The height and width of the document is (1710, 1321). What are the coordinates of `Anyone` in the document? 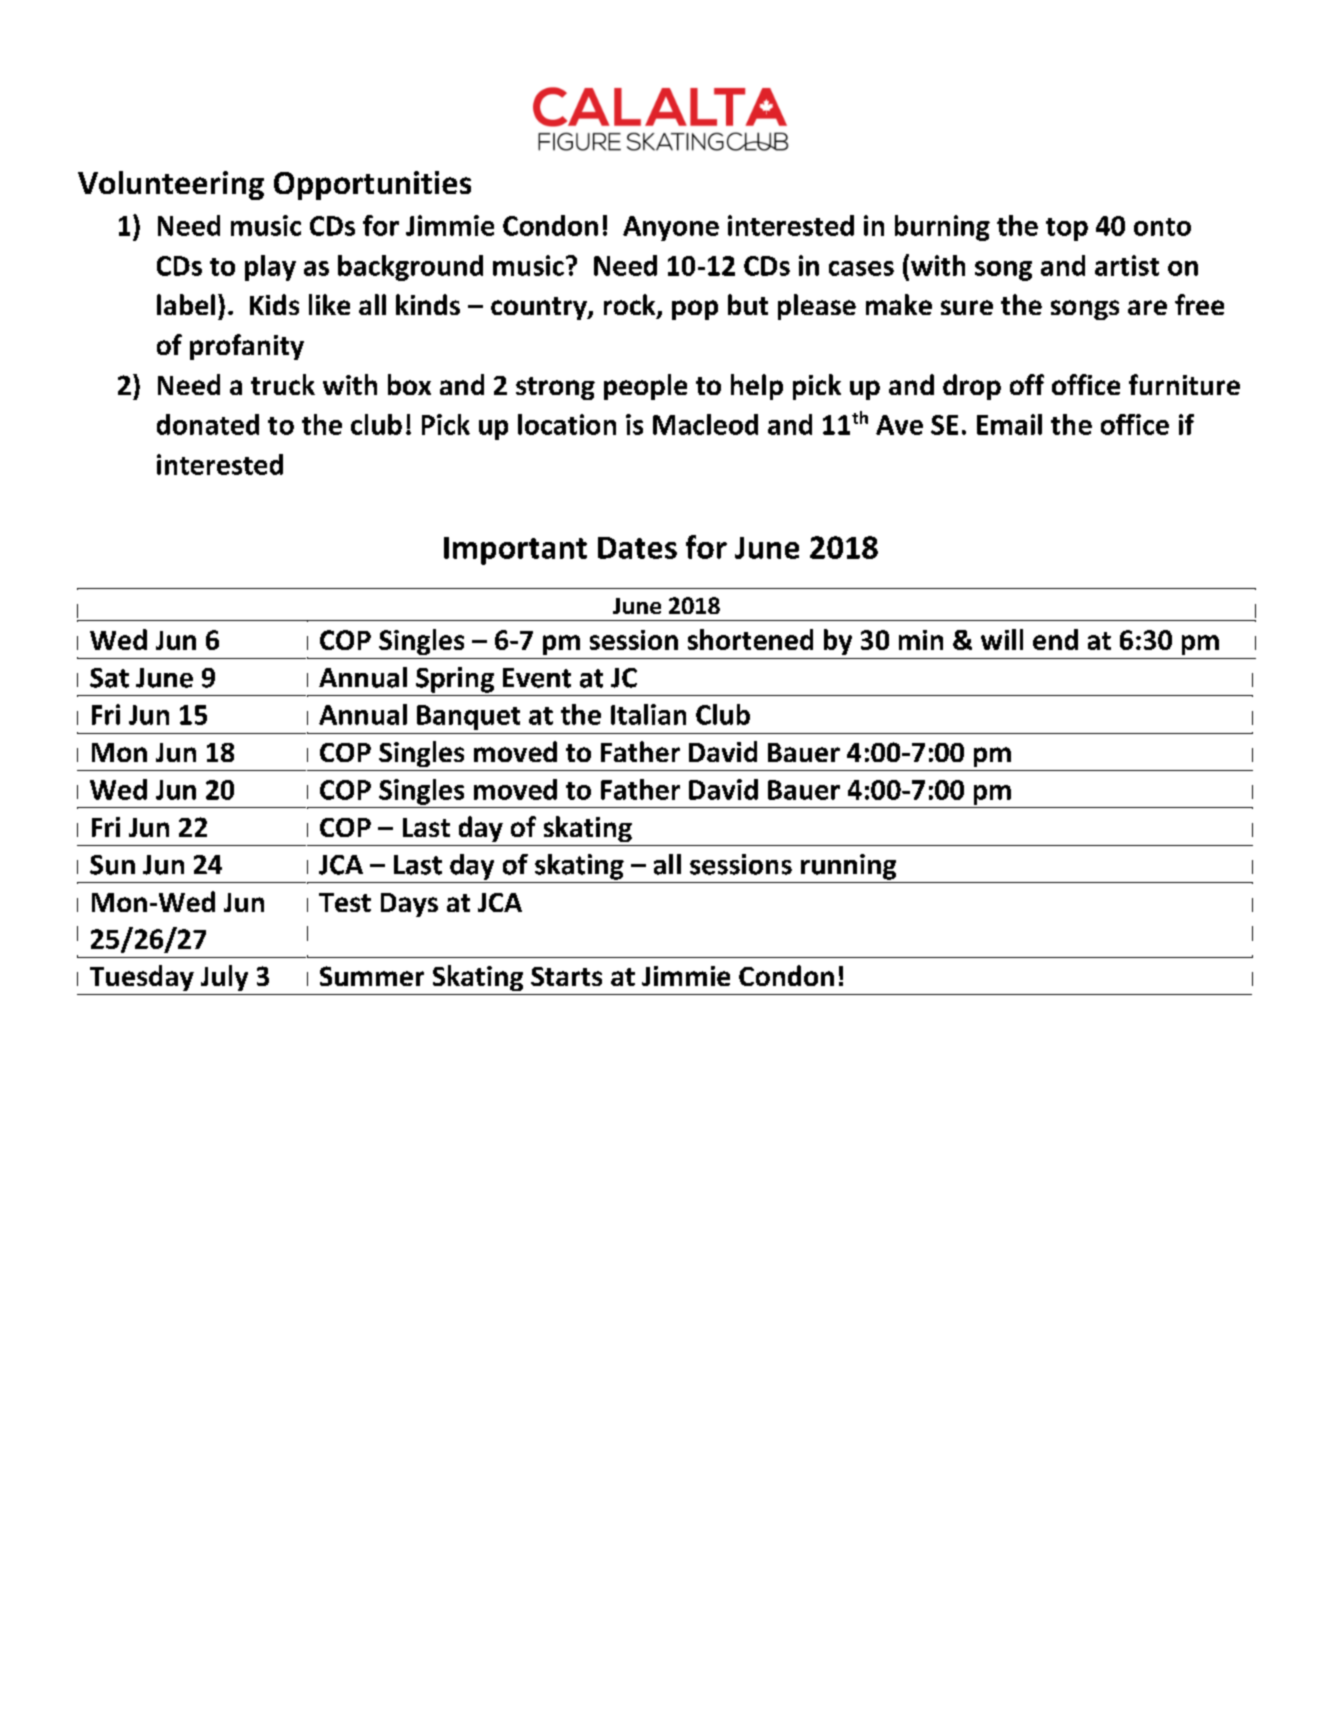 It's located at (671, 228).
